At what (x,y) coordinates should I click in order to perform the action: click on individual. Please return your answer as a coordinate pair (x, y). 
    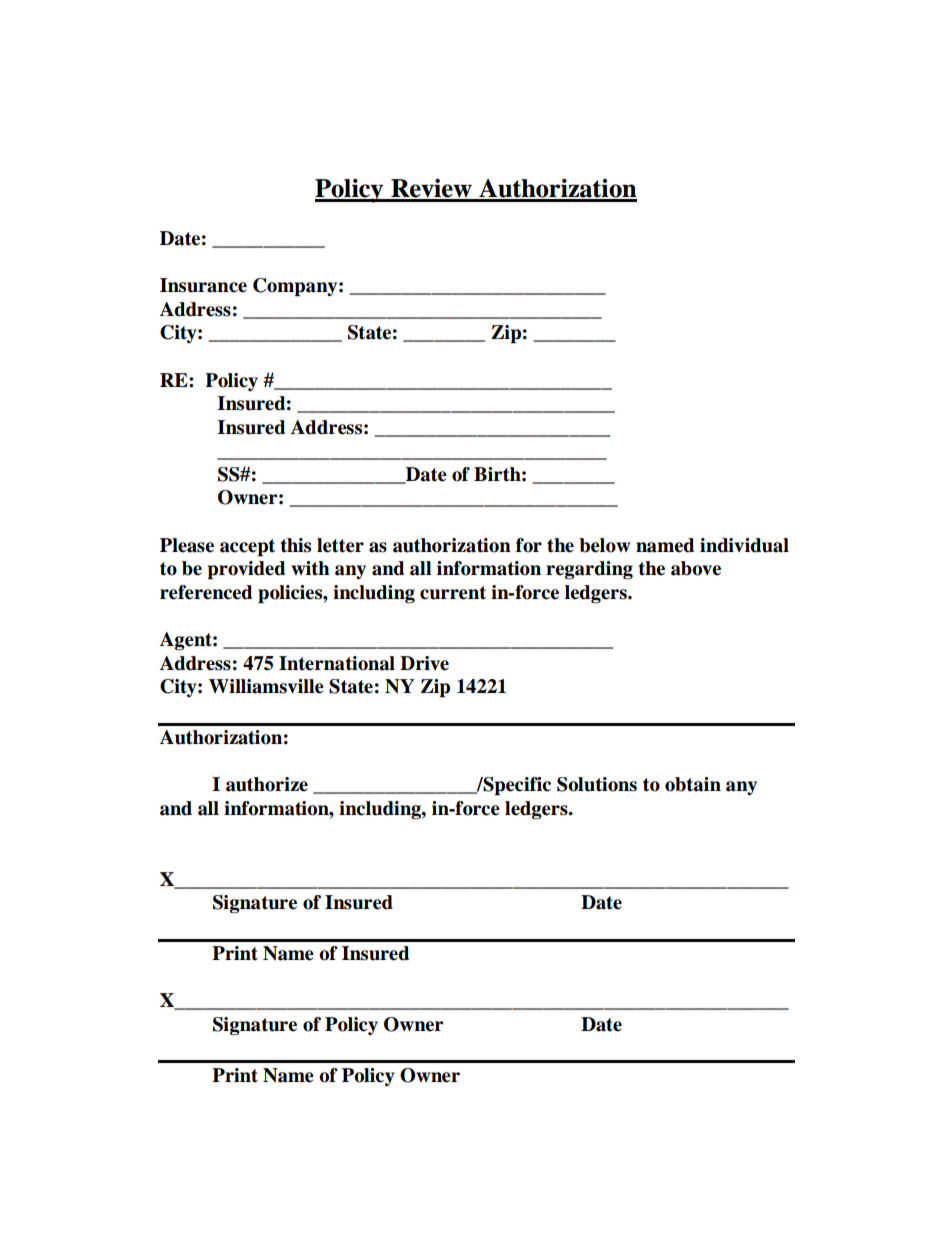
    Looking at the image, I should click on (744, 545).
